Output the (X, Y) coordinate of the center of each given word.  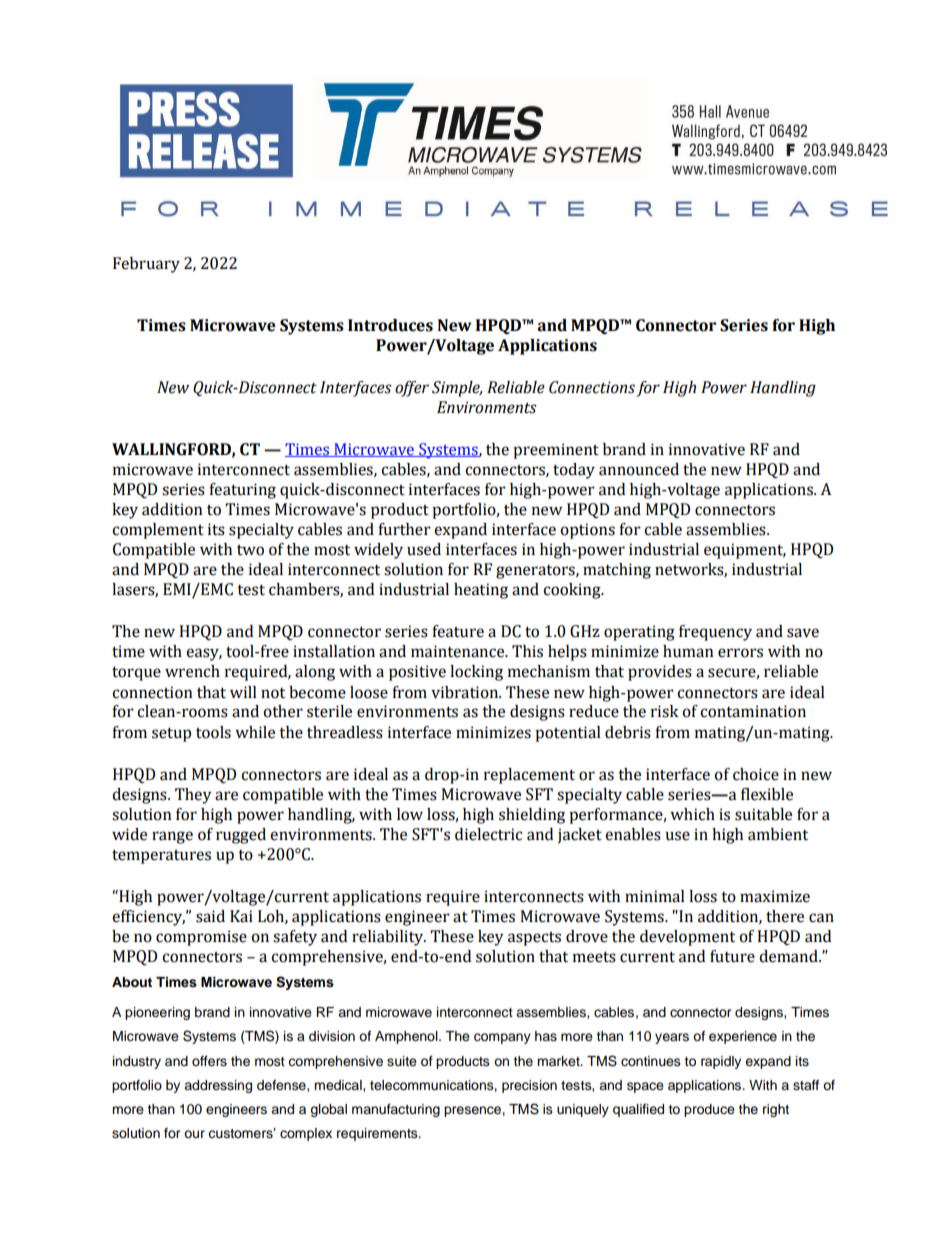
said (210, 916)
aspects (534, 939)
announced (639, 469)
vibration (466, 692)
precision (529, 1086)
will (243, 692)
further (404, 529)
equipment (745, 551)
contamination (753, 711)
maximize (775, 896)
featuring (242, 491)
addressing (218, 1086)
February (146, 265)
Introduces (390, 325)
